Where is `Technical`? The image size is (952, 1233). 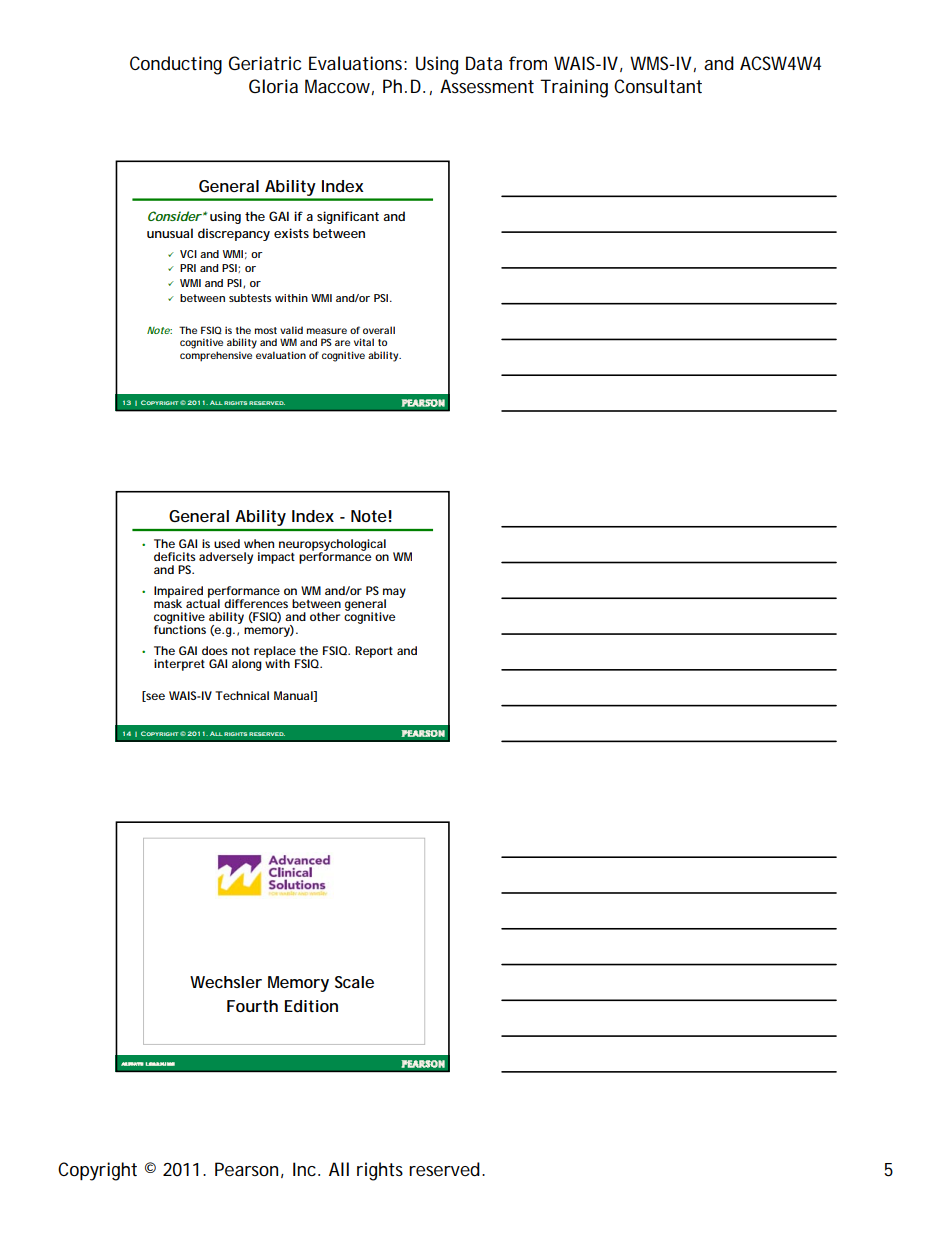 Technical is located at coordinates (242, 695).
